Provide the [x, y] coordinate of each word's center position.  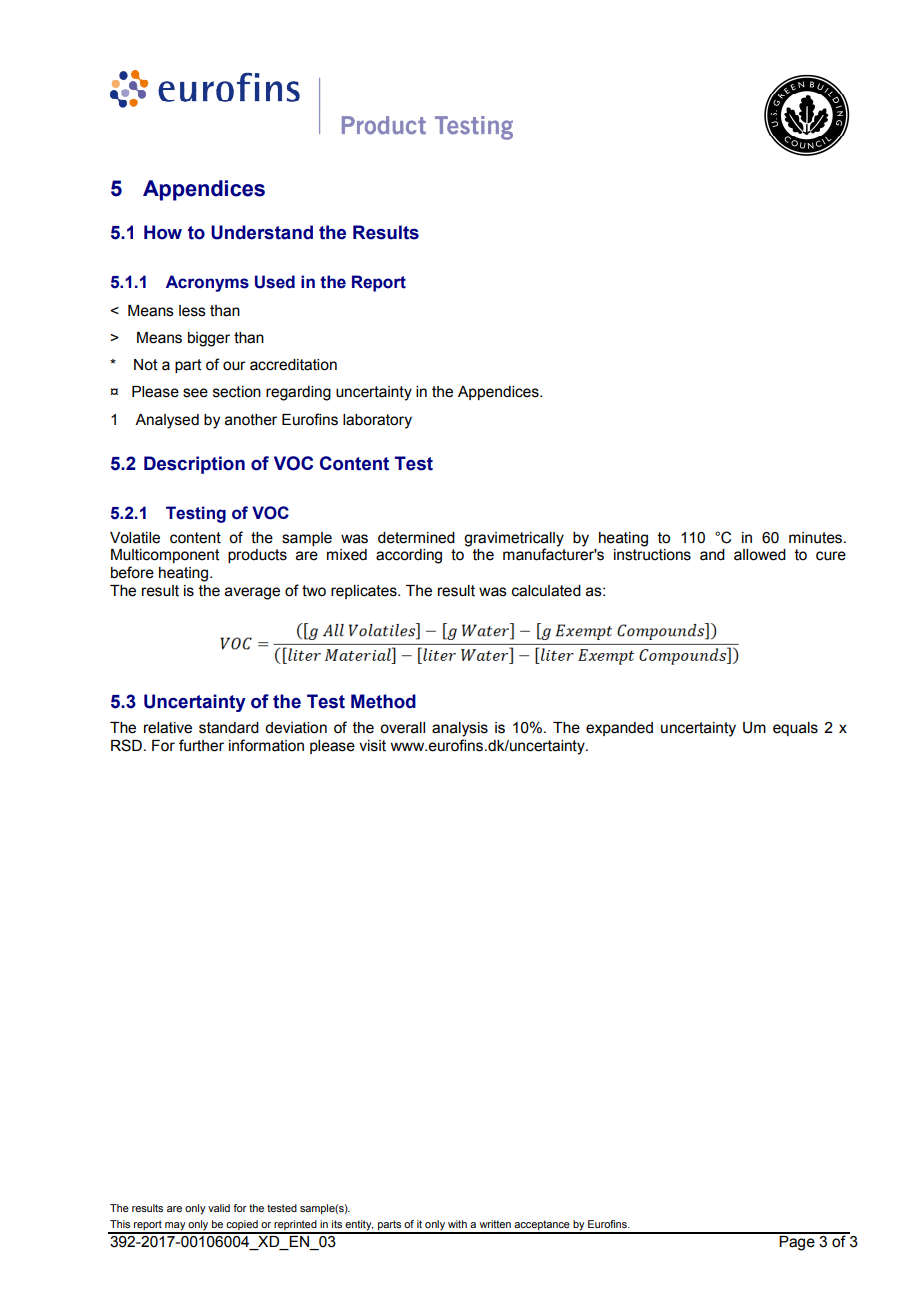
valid [219, 1208]
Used [275, 282]
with [457, 1224]
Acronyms [207, 283]
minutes [817, 538]
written [495, 1224]
